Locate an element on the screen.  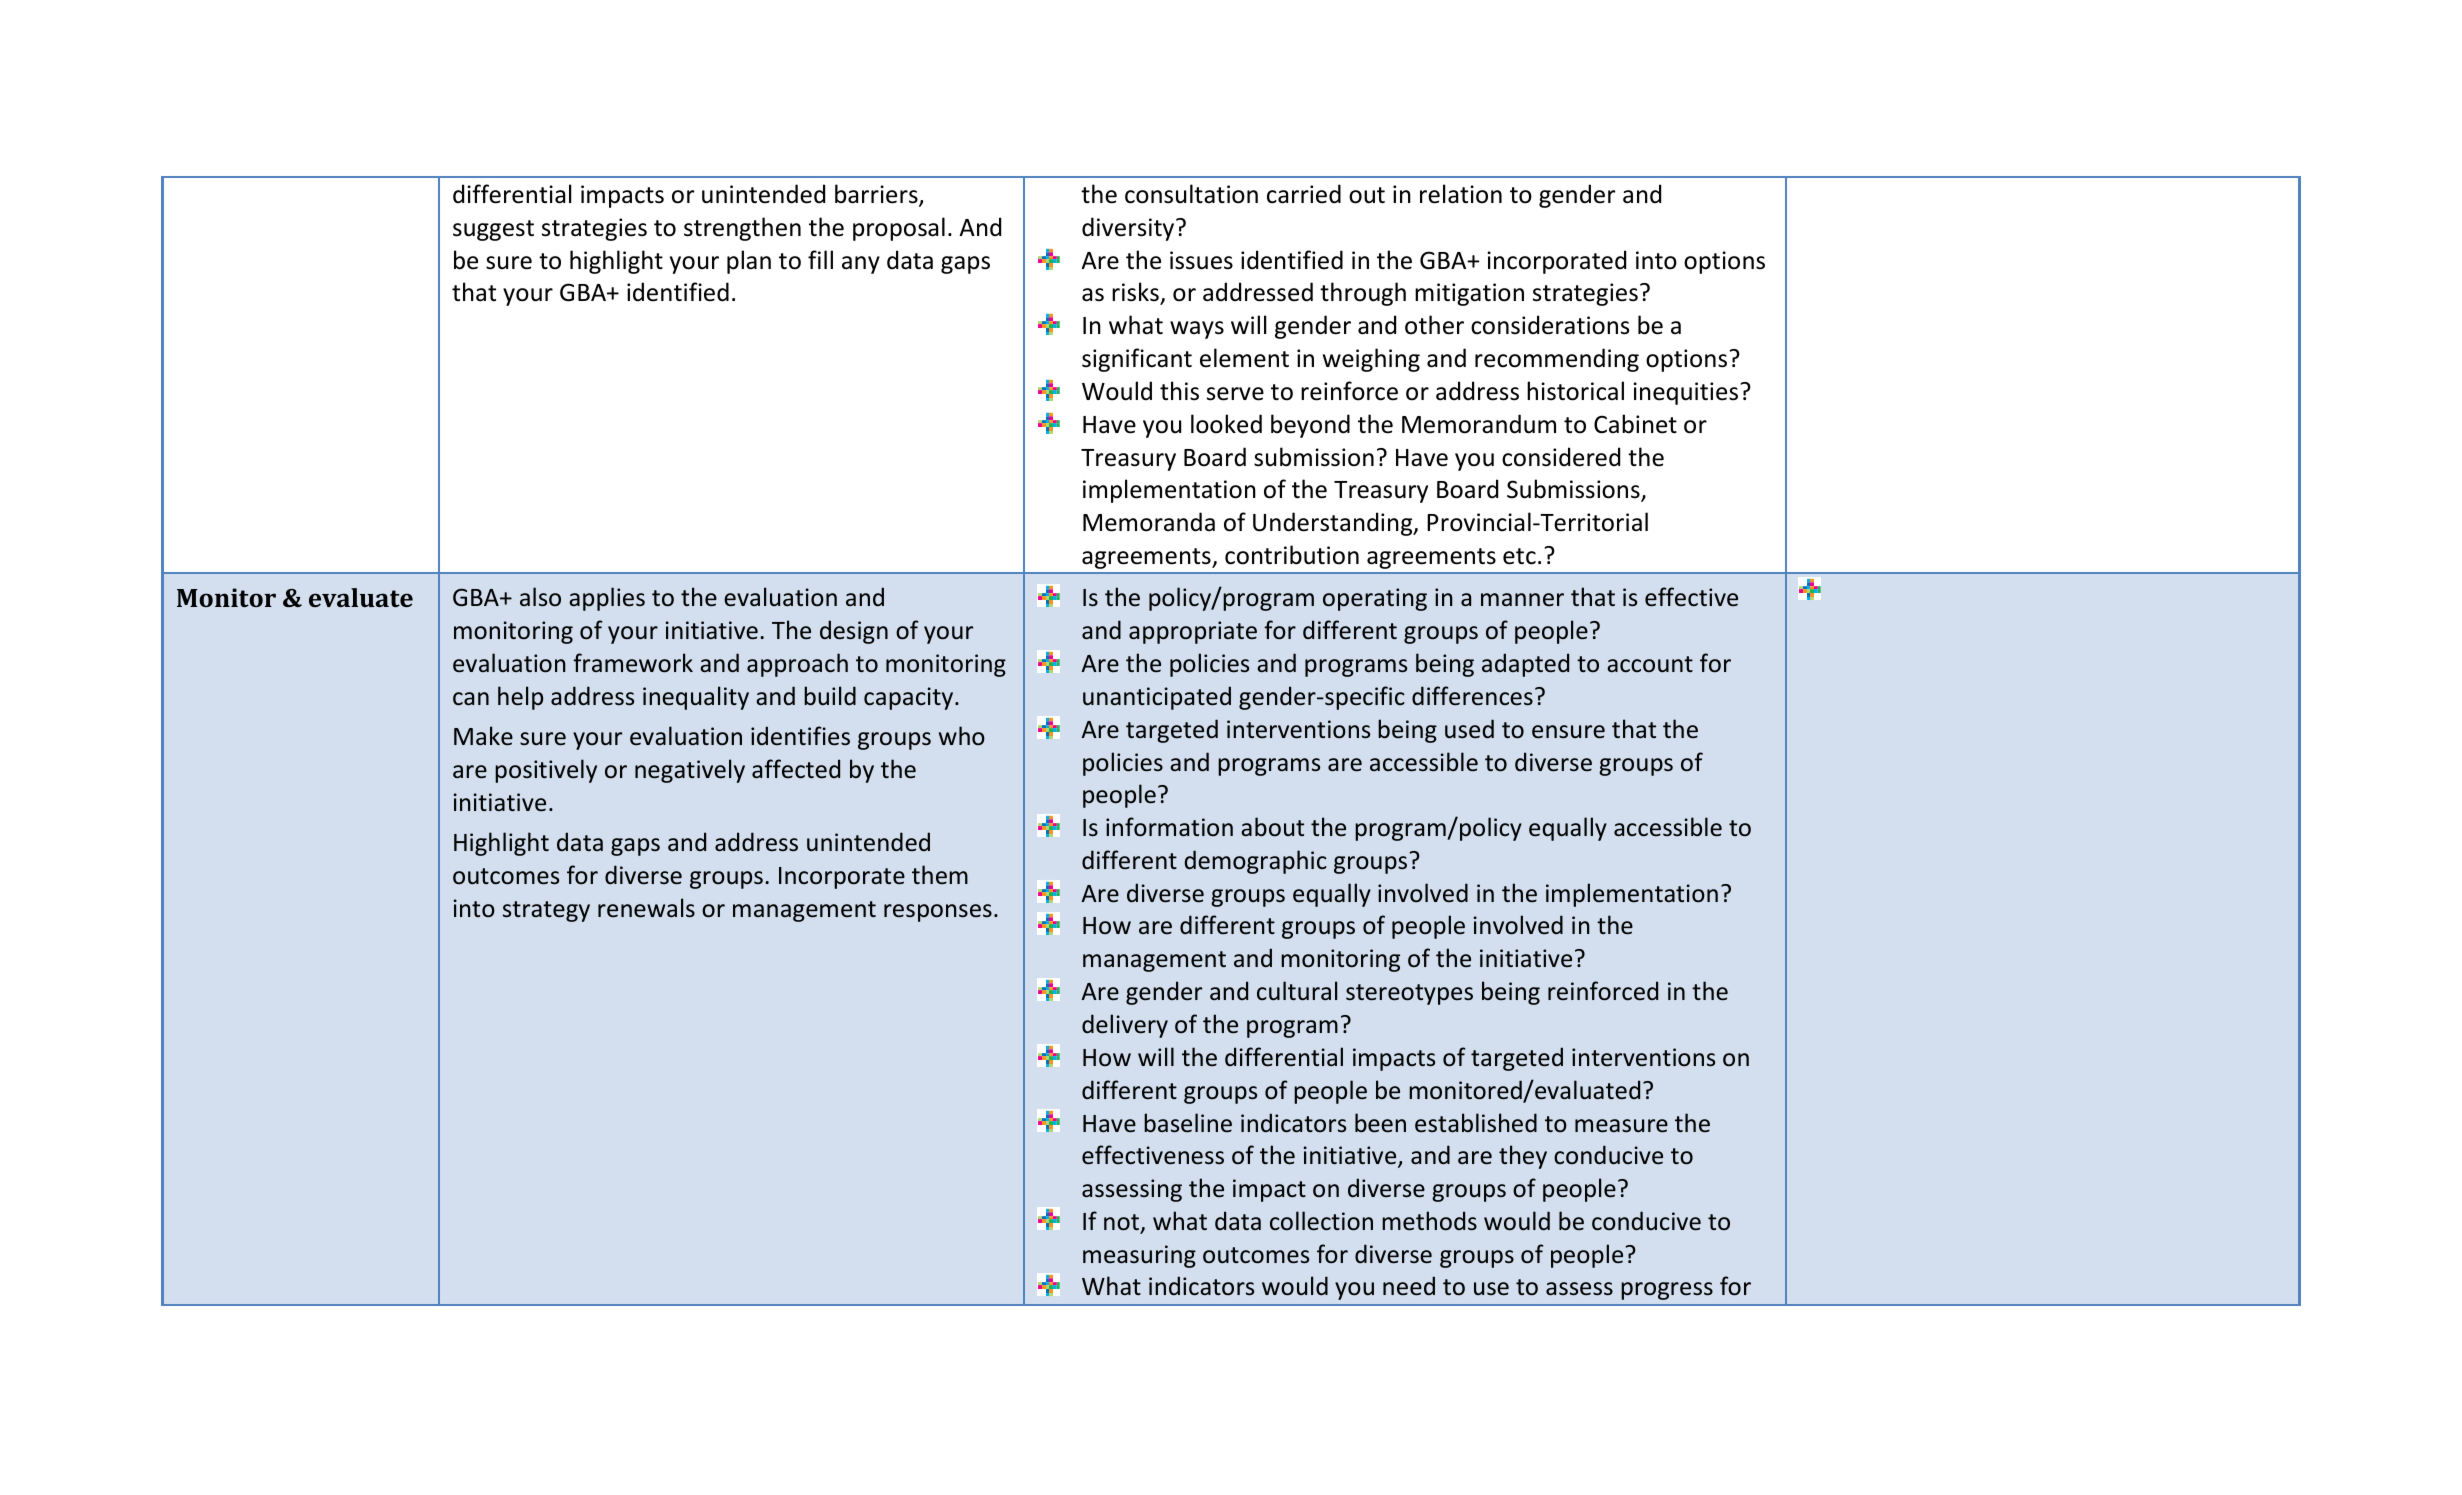
not is located at coordinates (1121, 1222).
